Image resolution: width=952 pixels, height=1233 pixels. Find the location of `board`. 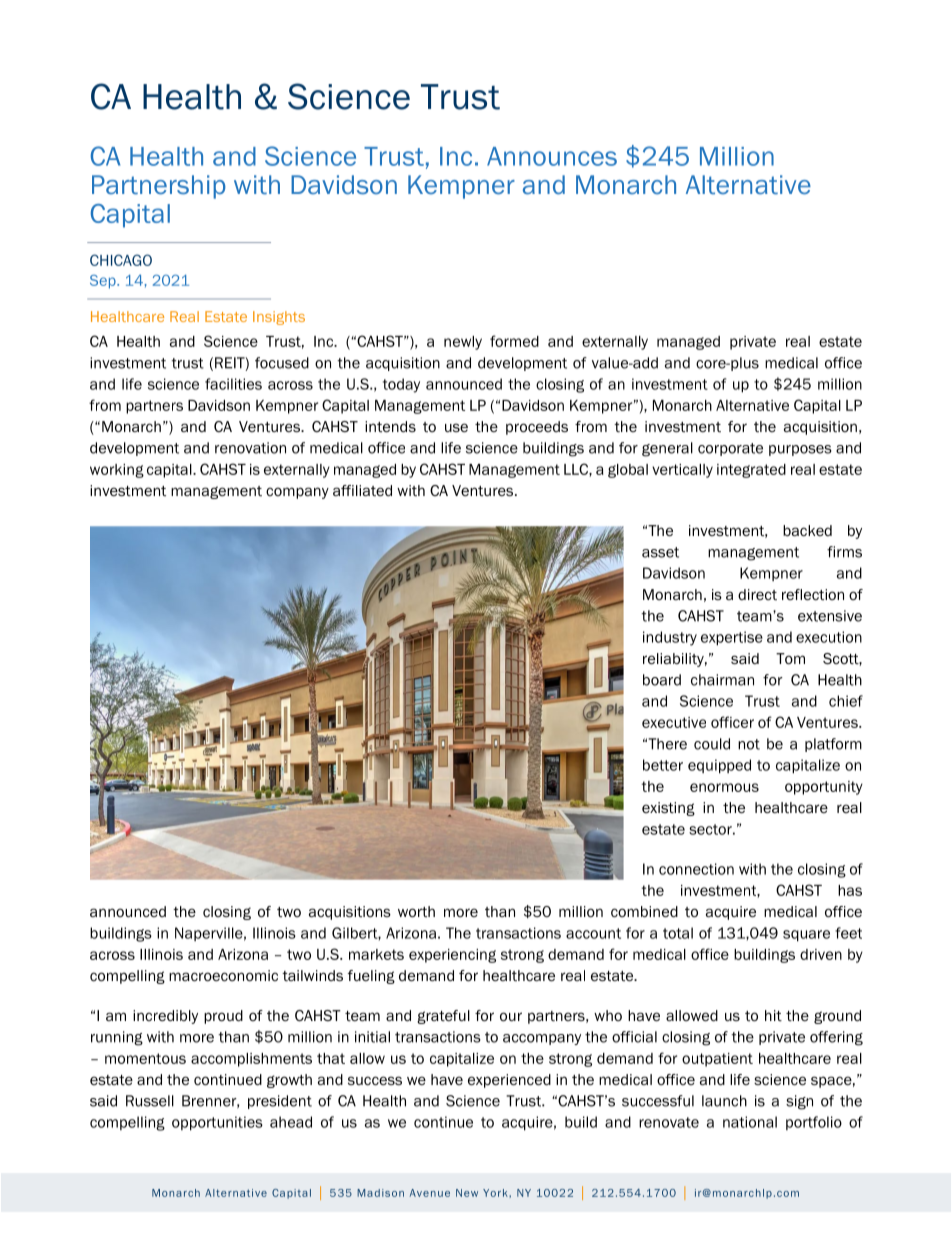

board is located at coordinates (662, 680).
